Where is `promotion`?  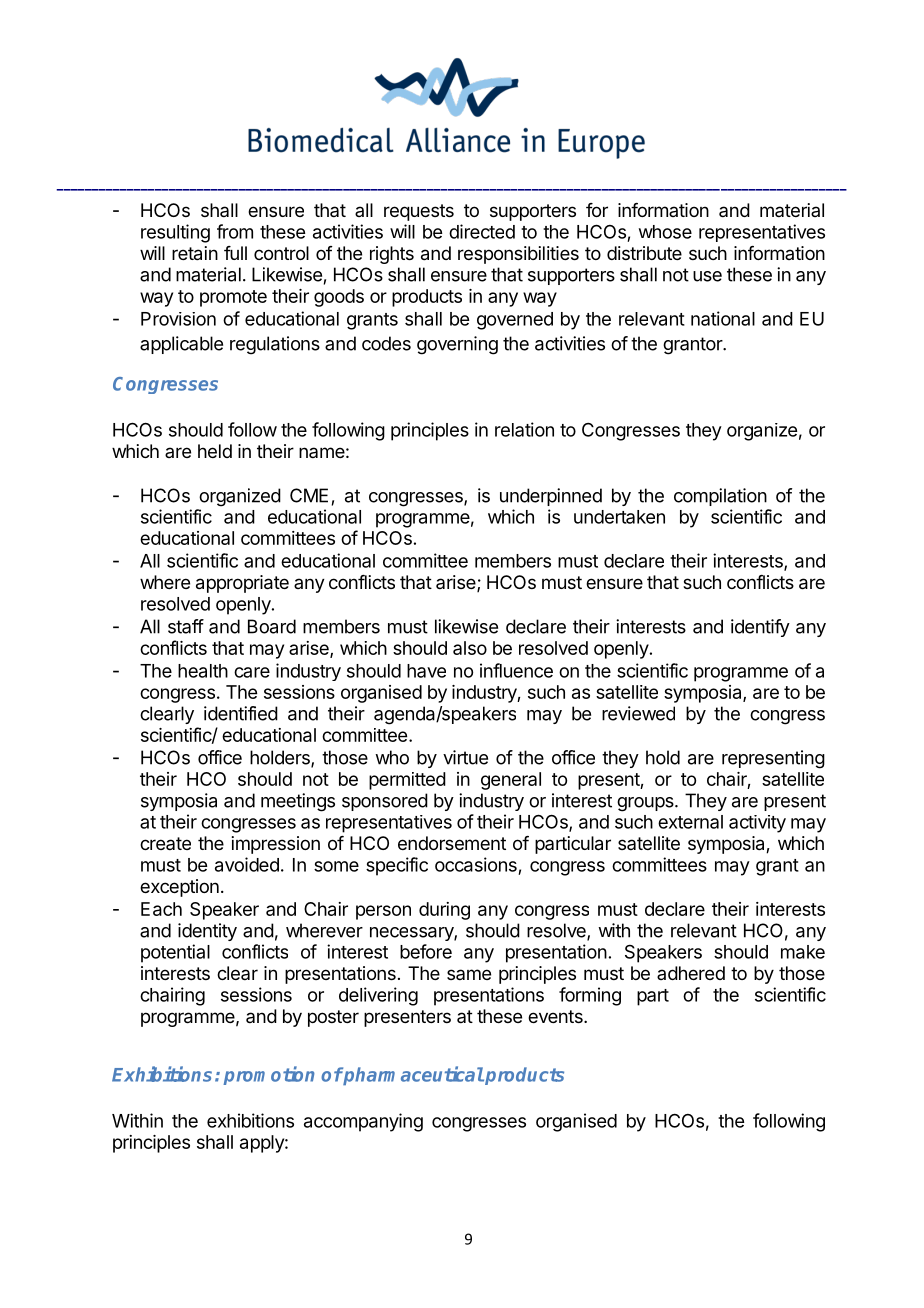 promotion is located at coordinates (269, 1075).
